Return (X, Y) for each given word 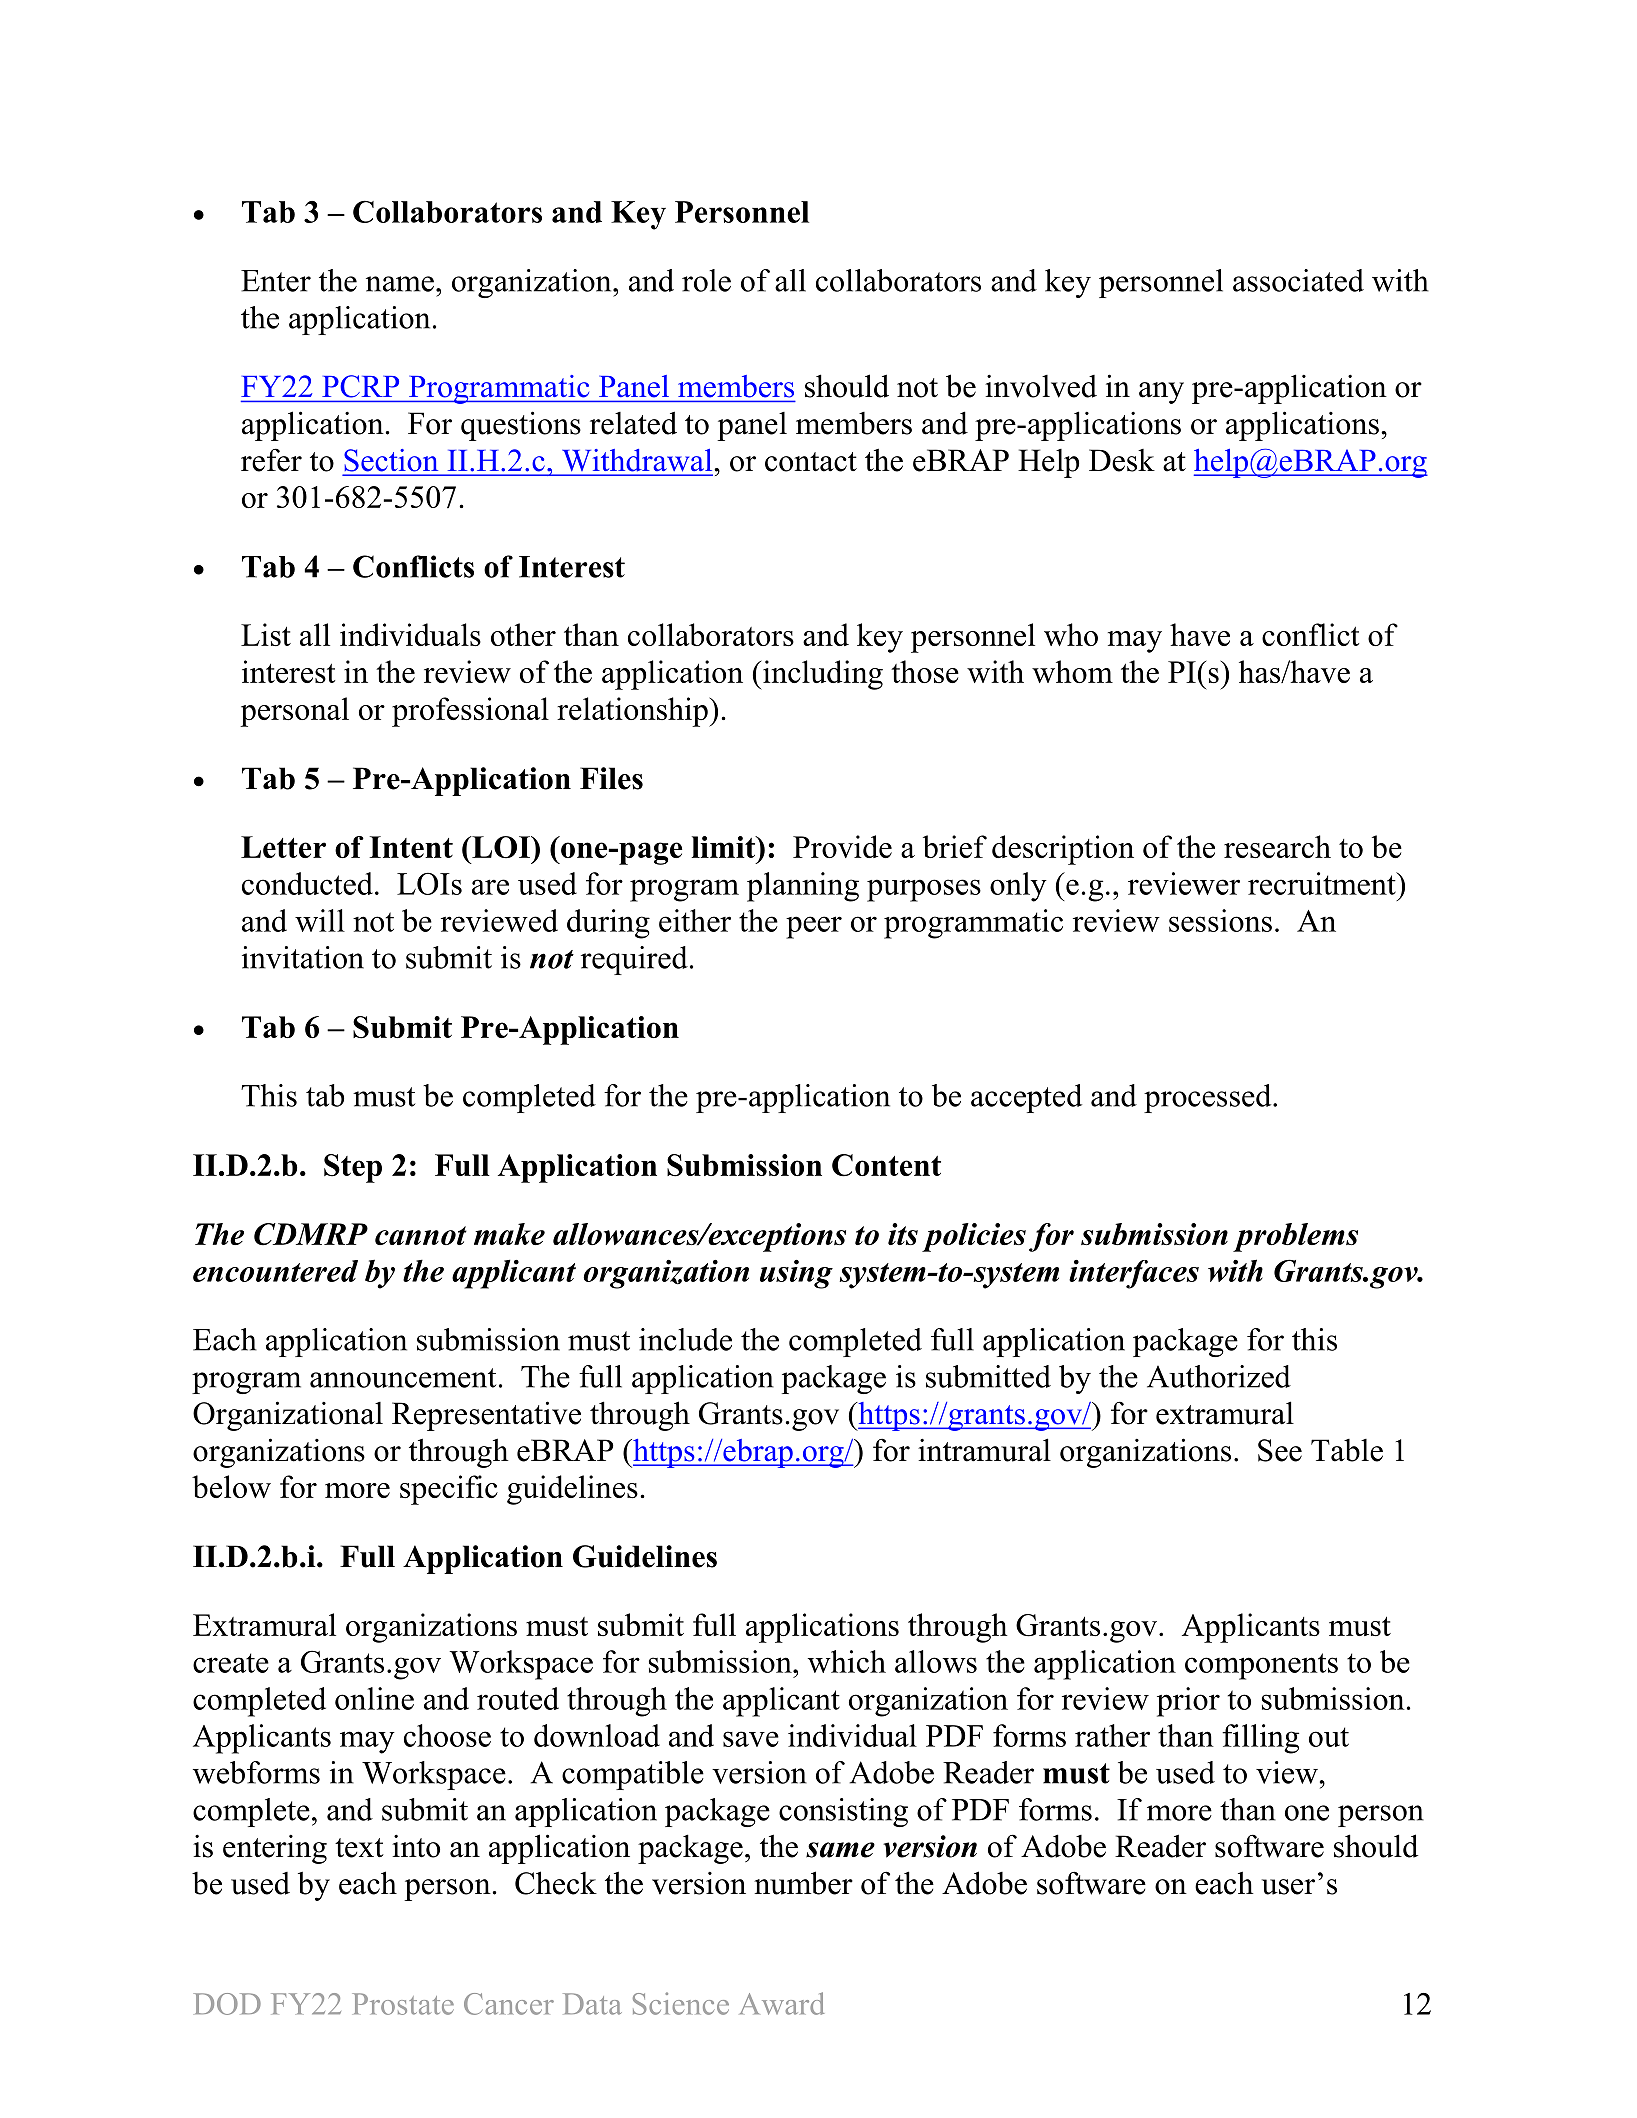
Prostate (403, 2004)
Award (782, 2003)
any (1161, 393)
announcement (403, 1378)
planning (803, 887)
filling (1260, 1739)
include (685, 1339)
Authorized (1219, 1376)
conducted (307, 883)
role (706, 280)
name (400, 284)
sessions (1220, 920)
